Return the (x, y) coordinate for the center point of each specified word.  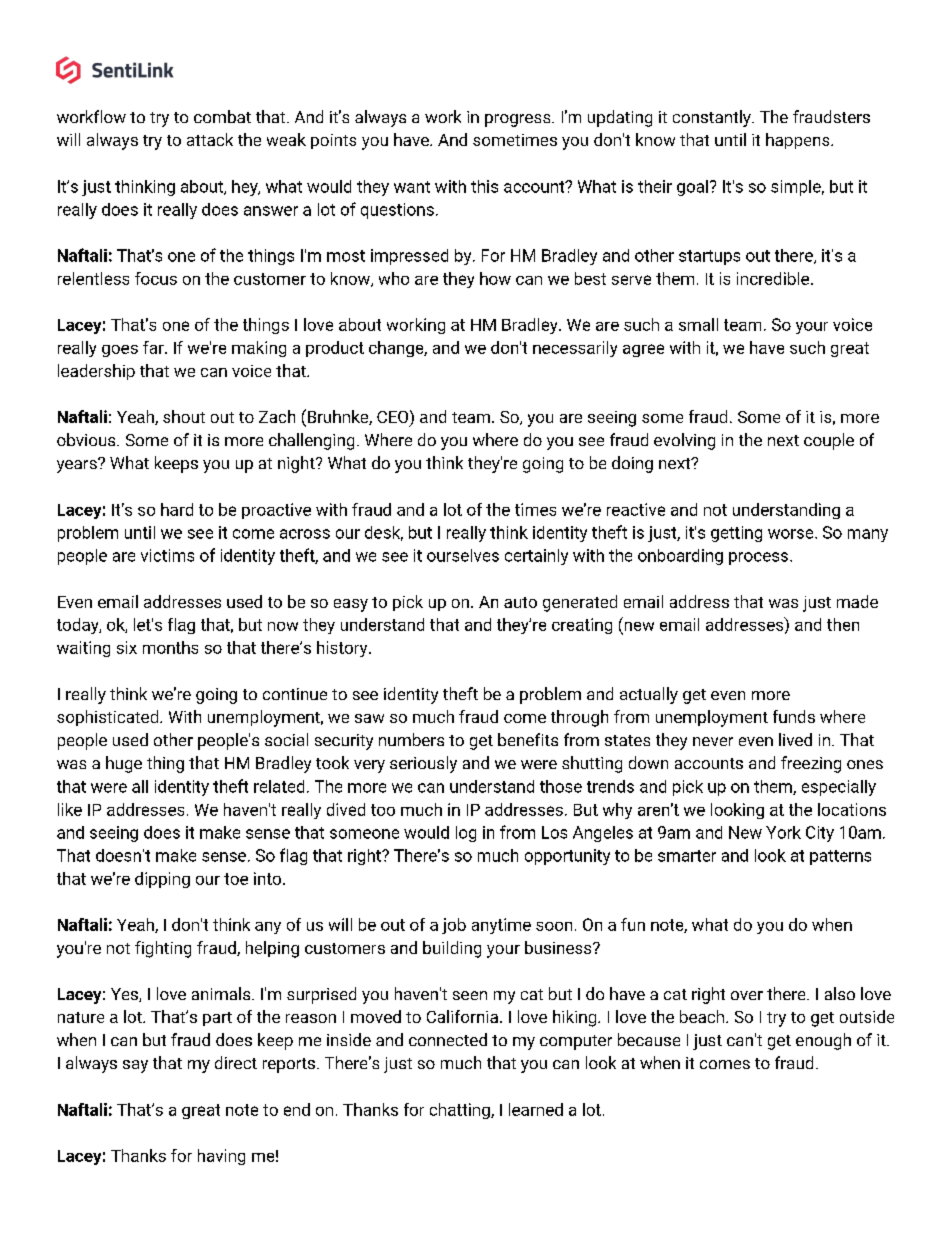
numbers (411, 739)
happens (799, 141)
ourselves (463, 555)
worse (792, 534)
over (747, 995)
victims (167, 555)
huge (124, 764)
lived (795, 739)
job (454, 926)
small (698, 324)
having (221, 1157)
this (484, 186)
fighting (163, 949)
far (154, 347)
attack (210, 139)
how (495, 278)
